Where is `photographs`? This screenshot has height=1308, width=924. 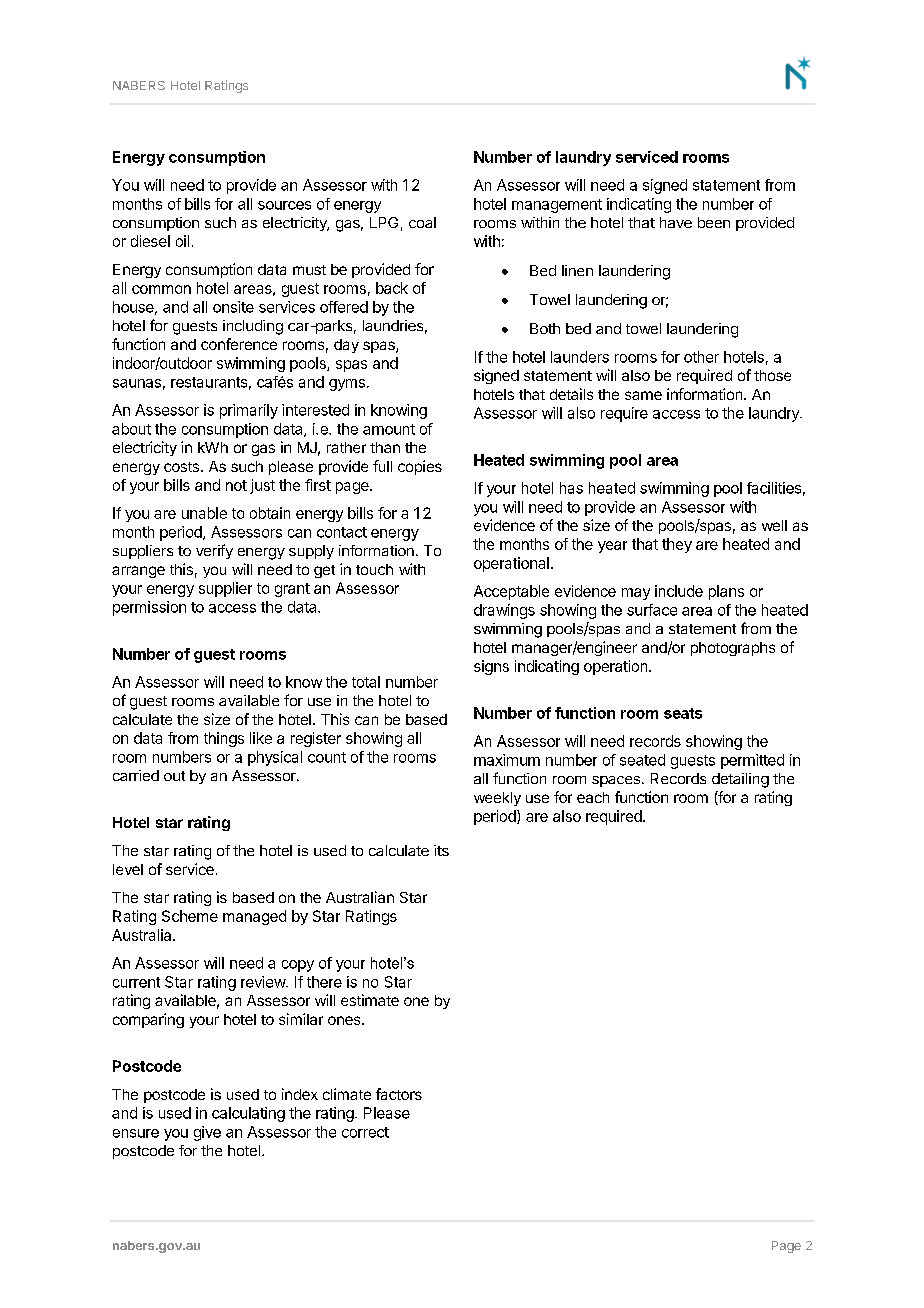 photographs is located at coordinates (733, 649).
